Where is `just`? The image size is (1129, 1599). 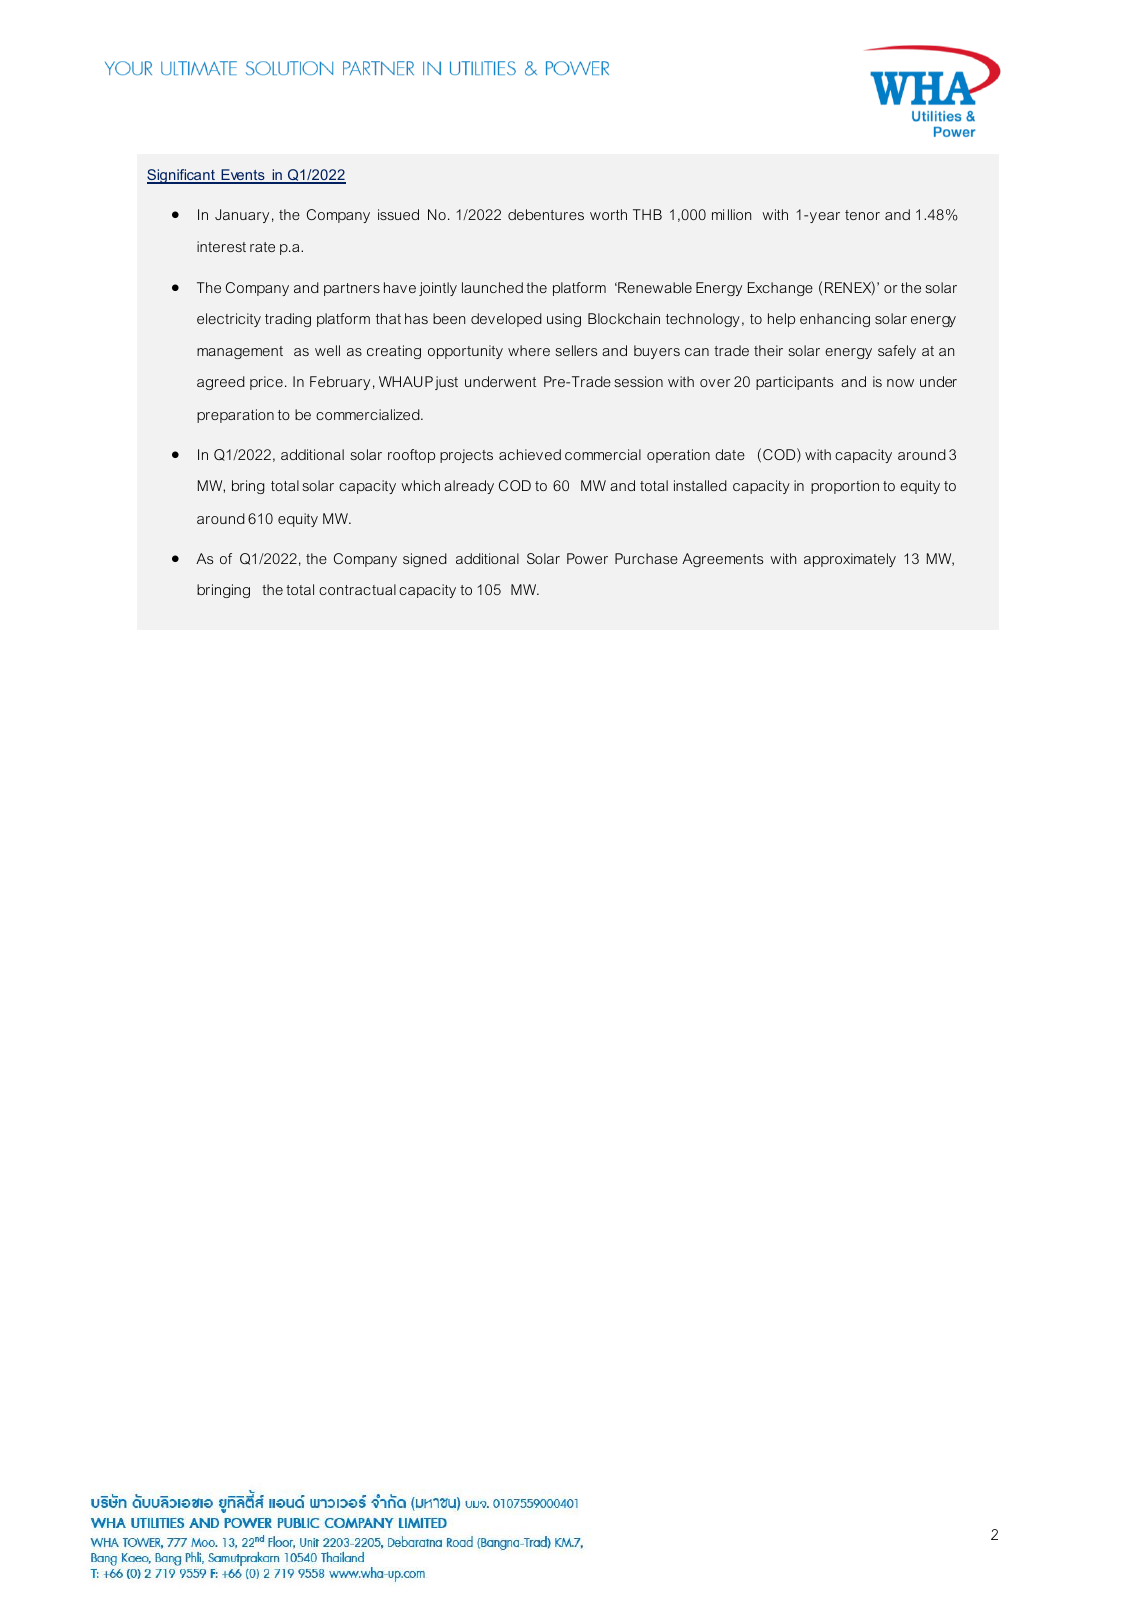
just is located at coordinates (446, 383).
